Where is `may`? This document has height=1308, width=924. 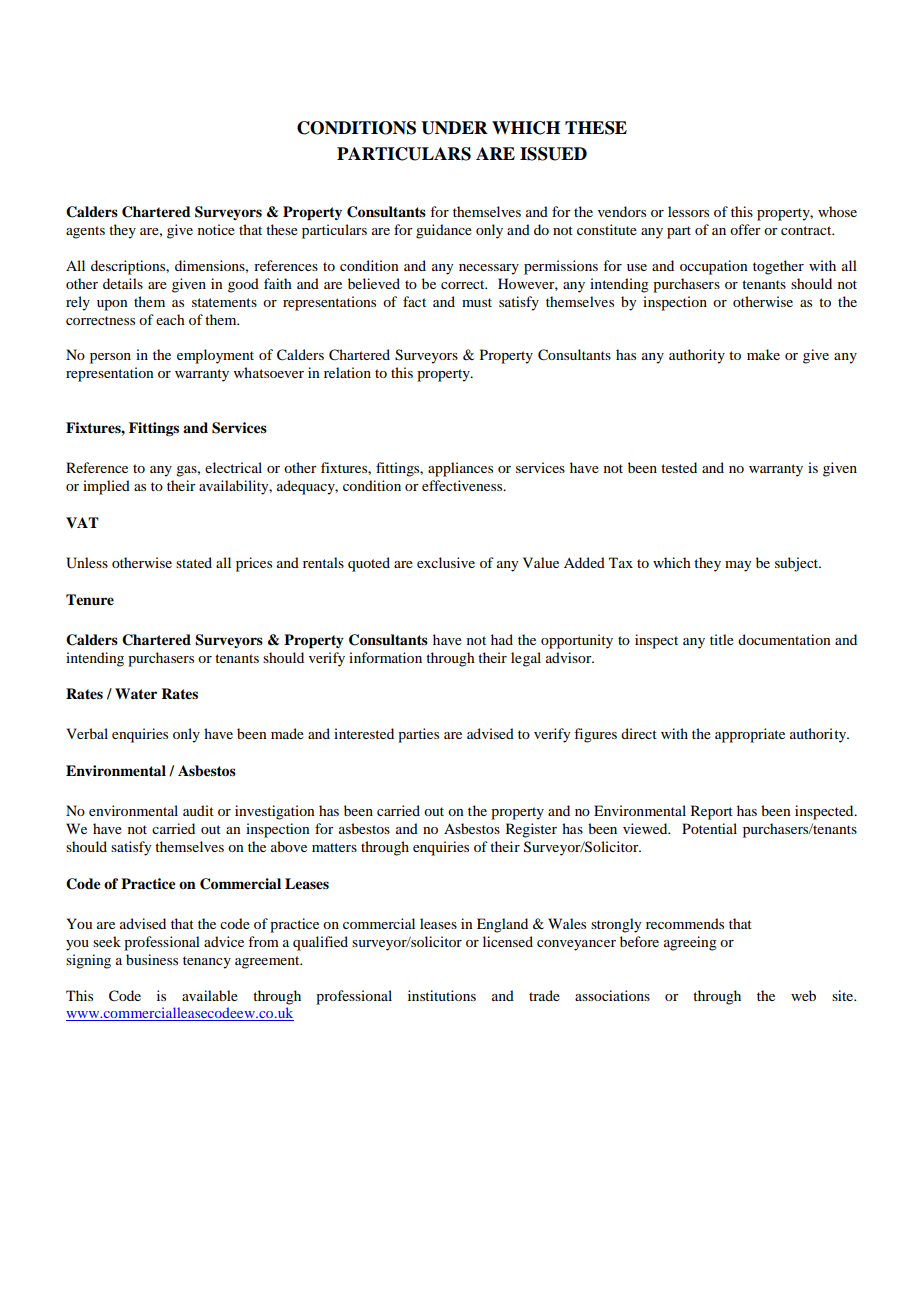
may is located at coordinates (738, 566).
